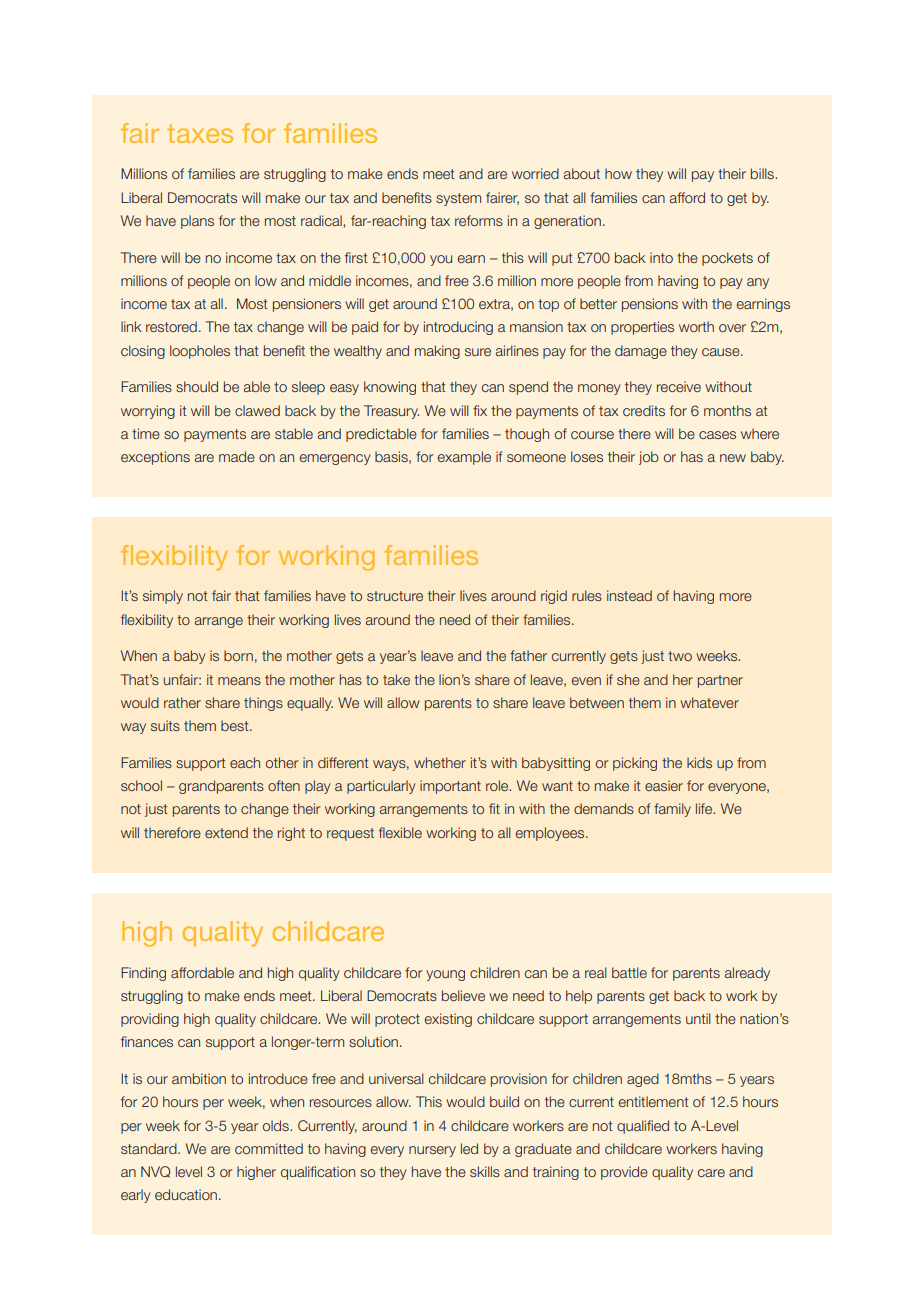 This image has height=1308, width=924. I want to click on should, so click(197, 386).
